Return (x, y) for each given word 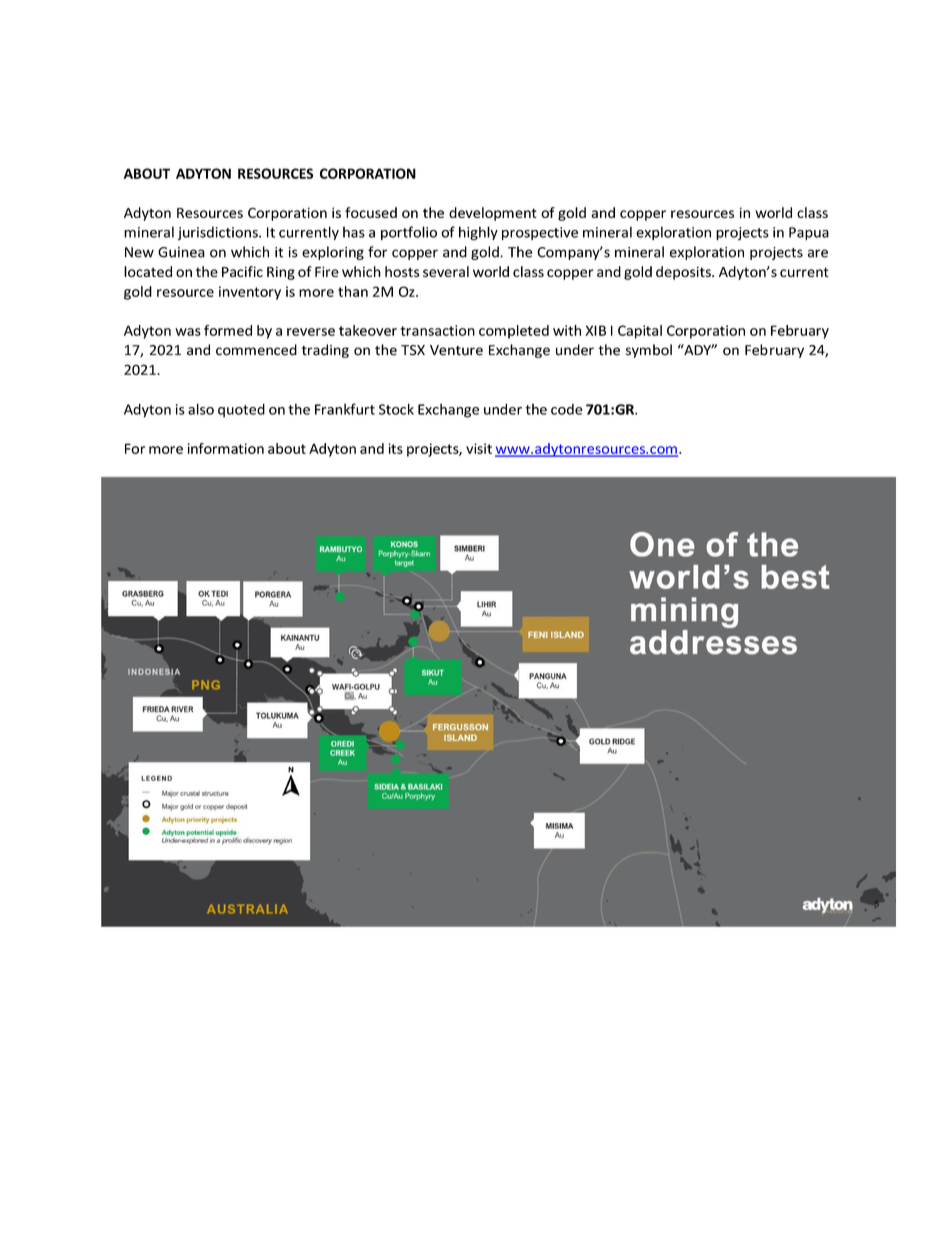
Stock (396, 409)
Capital (640, 332)
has (354, 232)
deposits (684, 273)
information (226, 448)
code (567, 409)
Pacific (242, 271)
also (201, 409)
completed (514, 332)
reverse (311, 332)
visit (479, 448)
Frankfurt (345, 409)
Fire (327, 271)
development (493, 214)
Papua (809, 233)
